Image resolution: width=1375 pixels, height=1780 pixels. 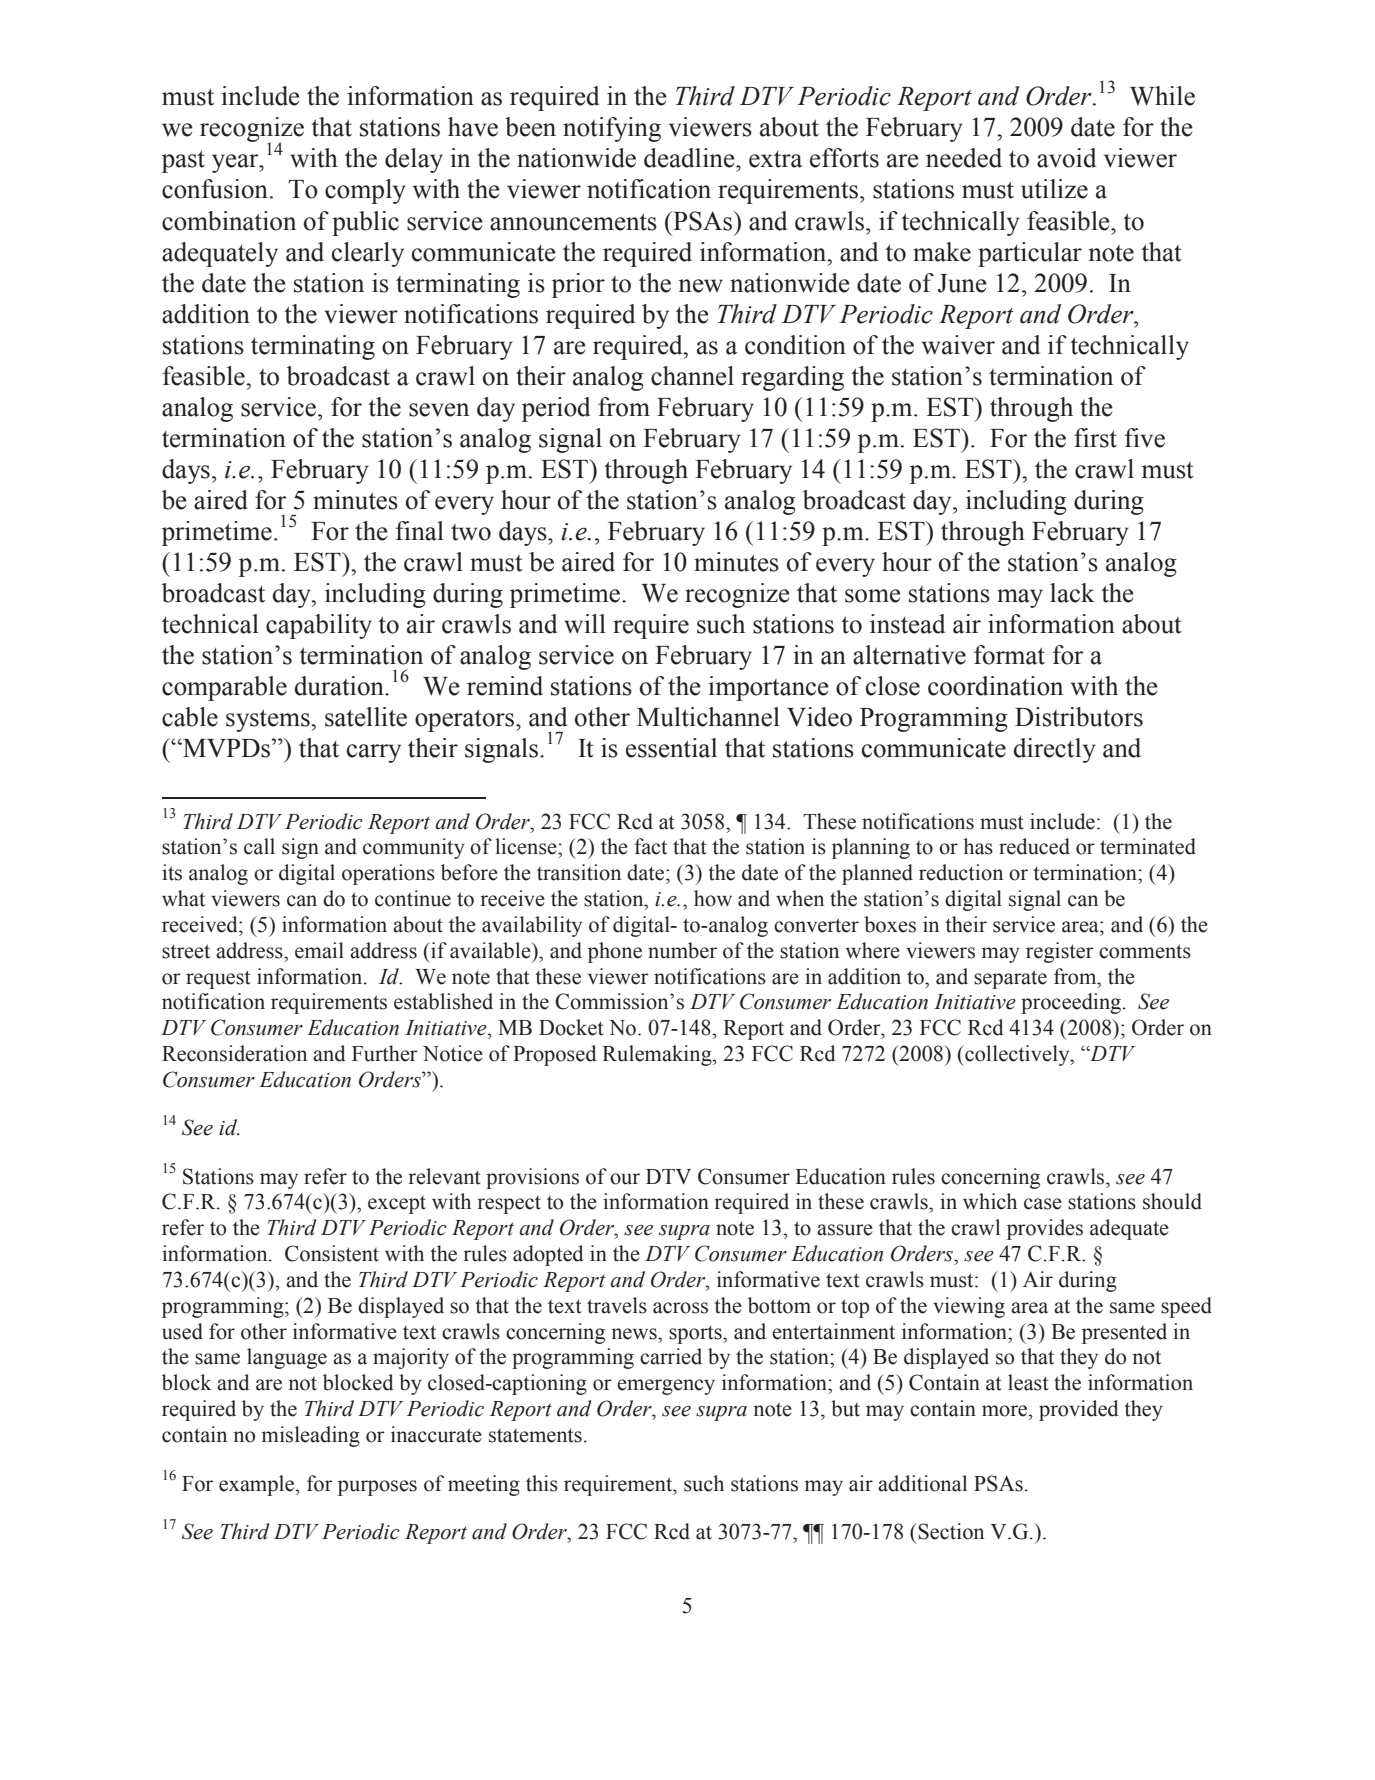 I want to click on this, so click(x=542, y=1483).
